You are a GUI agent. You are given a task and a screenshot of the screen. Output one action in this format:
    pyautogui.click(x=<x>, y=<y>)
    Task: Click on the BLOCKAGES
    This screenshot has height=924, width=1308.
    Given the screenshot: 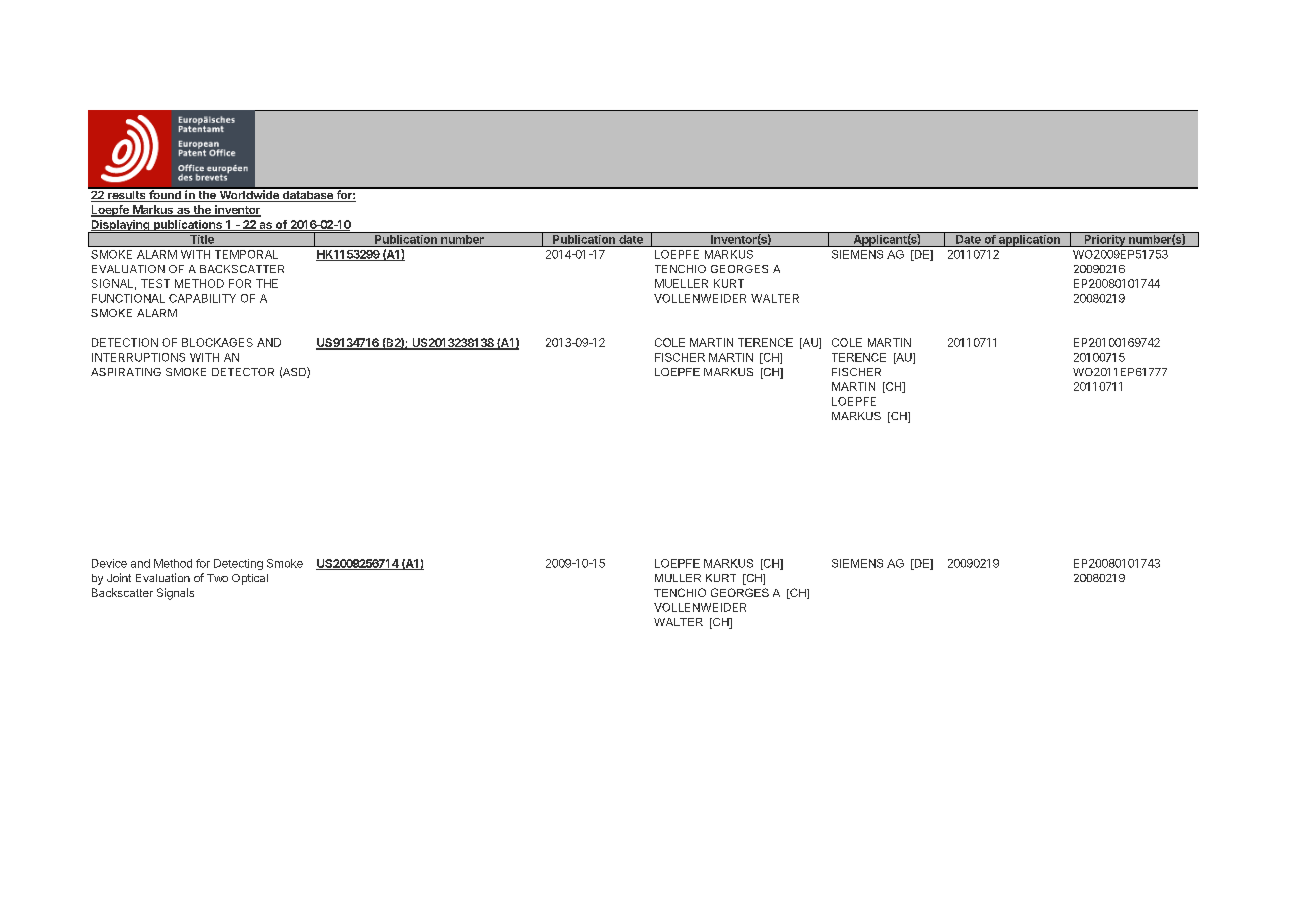 What is the action you would take?
    pyautogui.click(x=217, y=342)
